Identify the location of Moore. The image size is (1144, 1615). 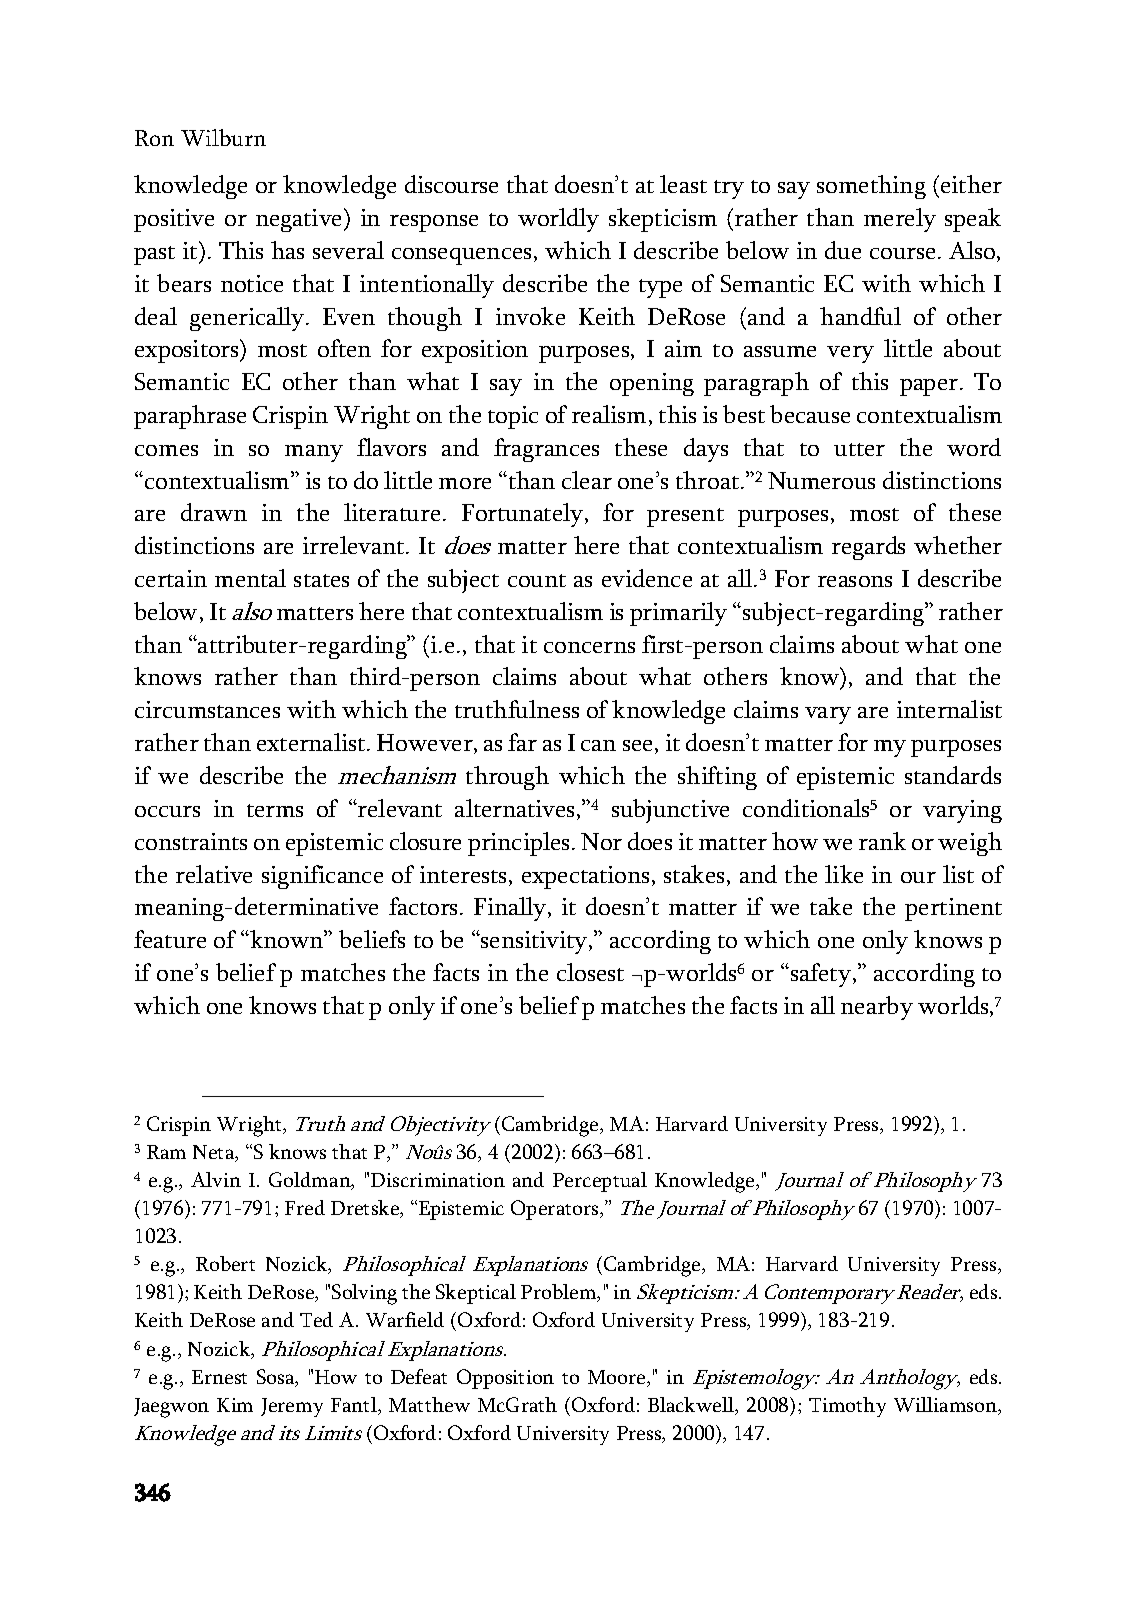
(618, 1378).
